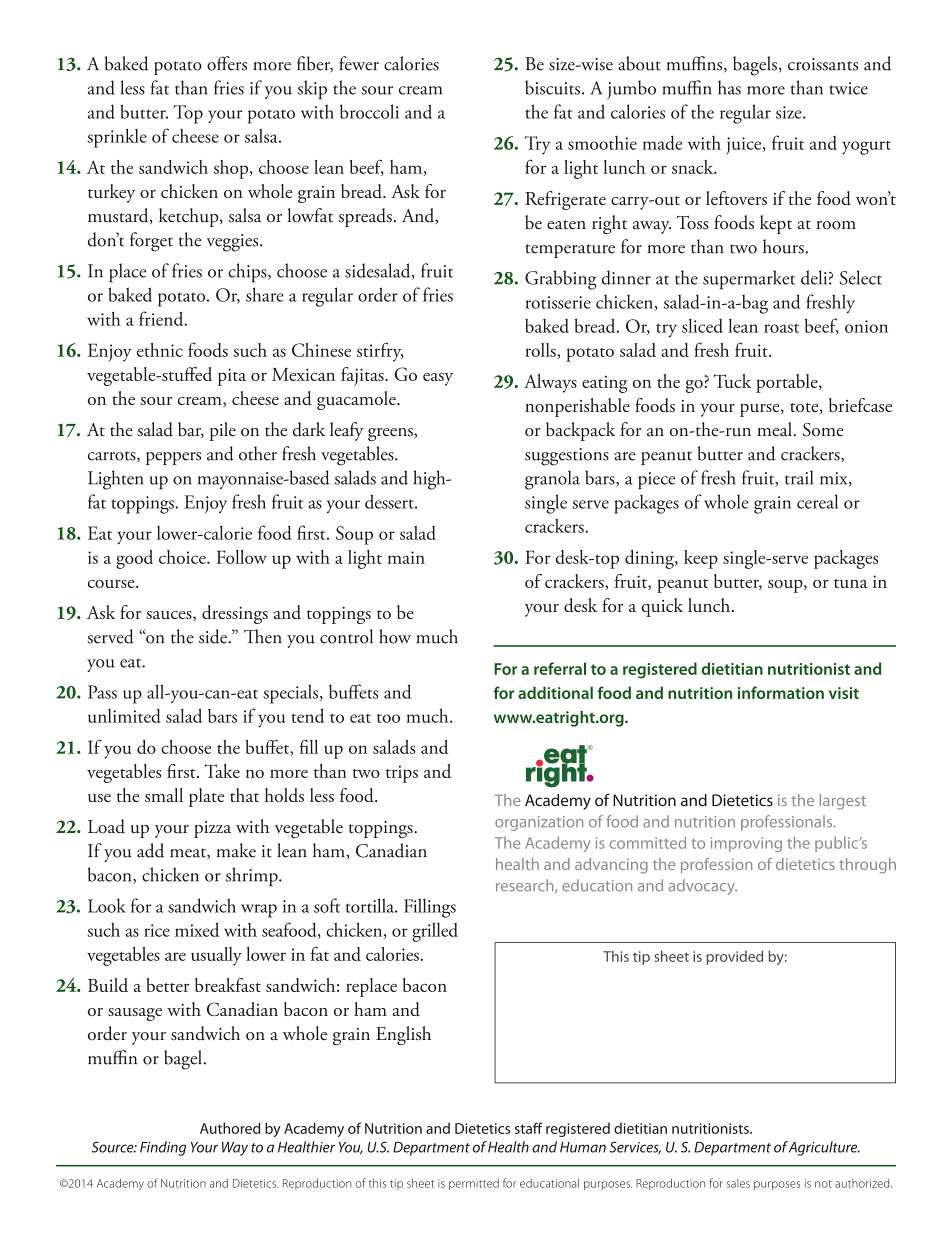  I want to click on Agriculture, so click(824, 1148).
